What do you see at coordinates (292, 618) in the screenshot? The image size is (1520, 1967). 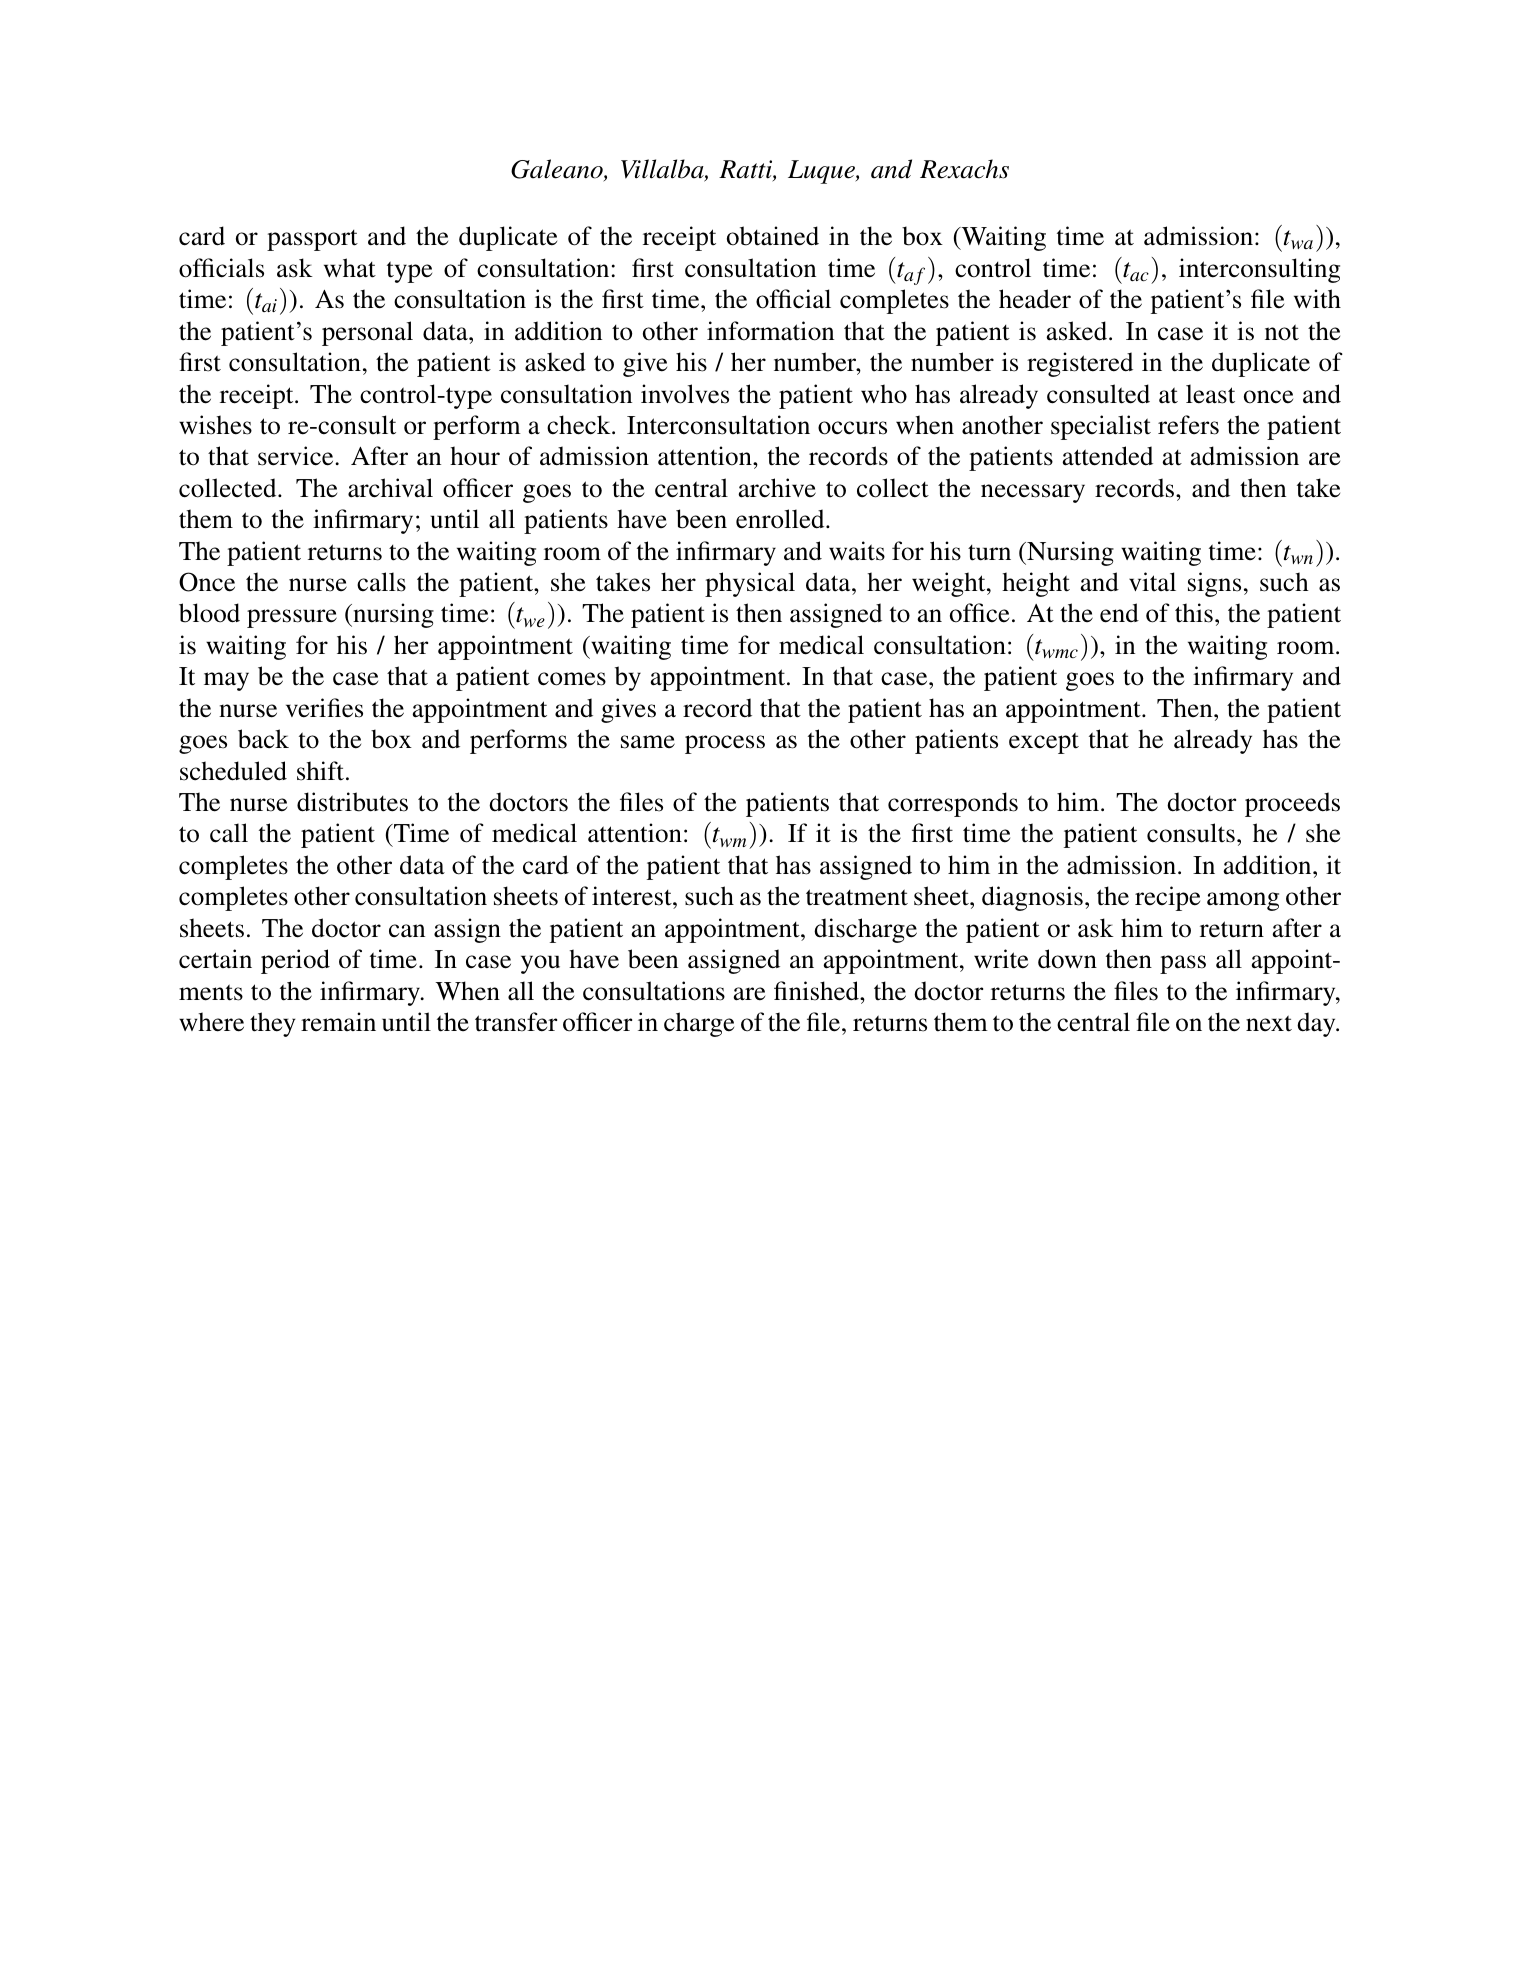 I see `pressure` at bounding box center [292, 618].
